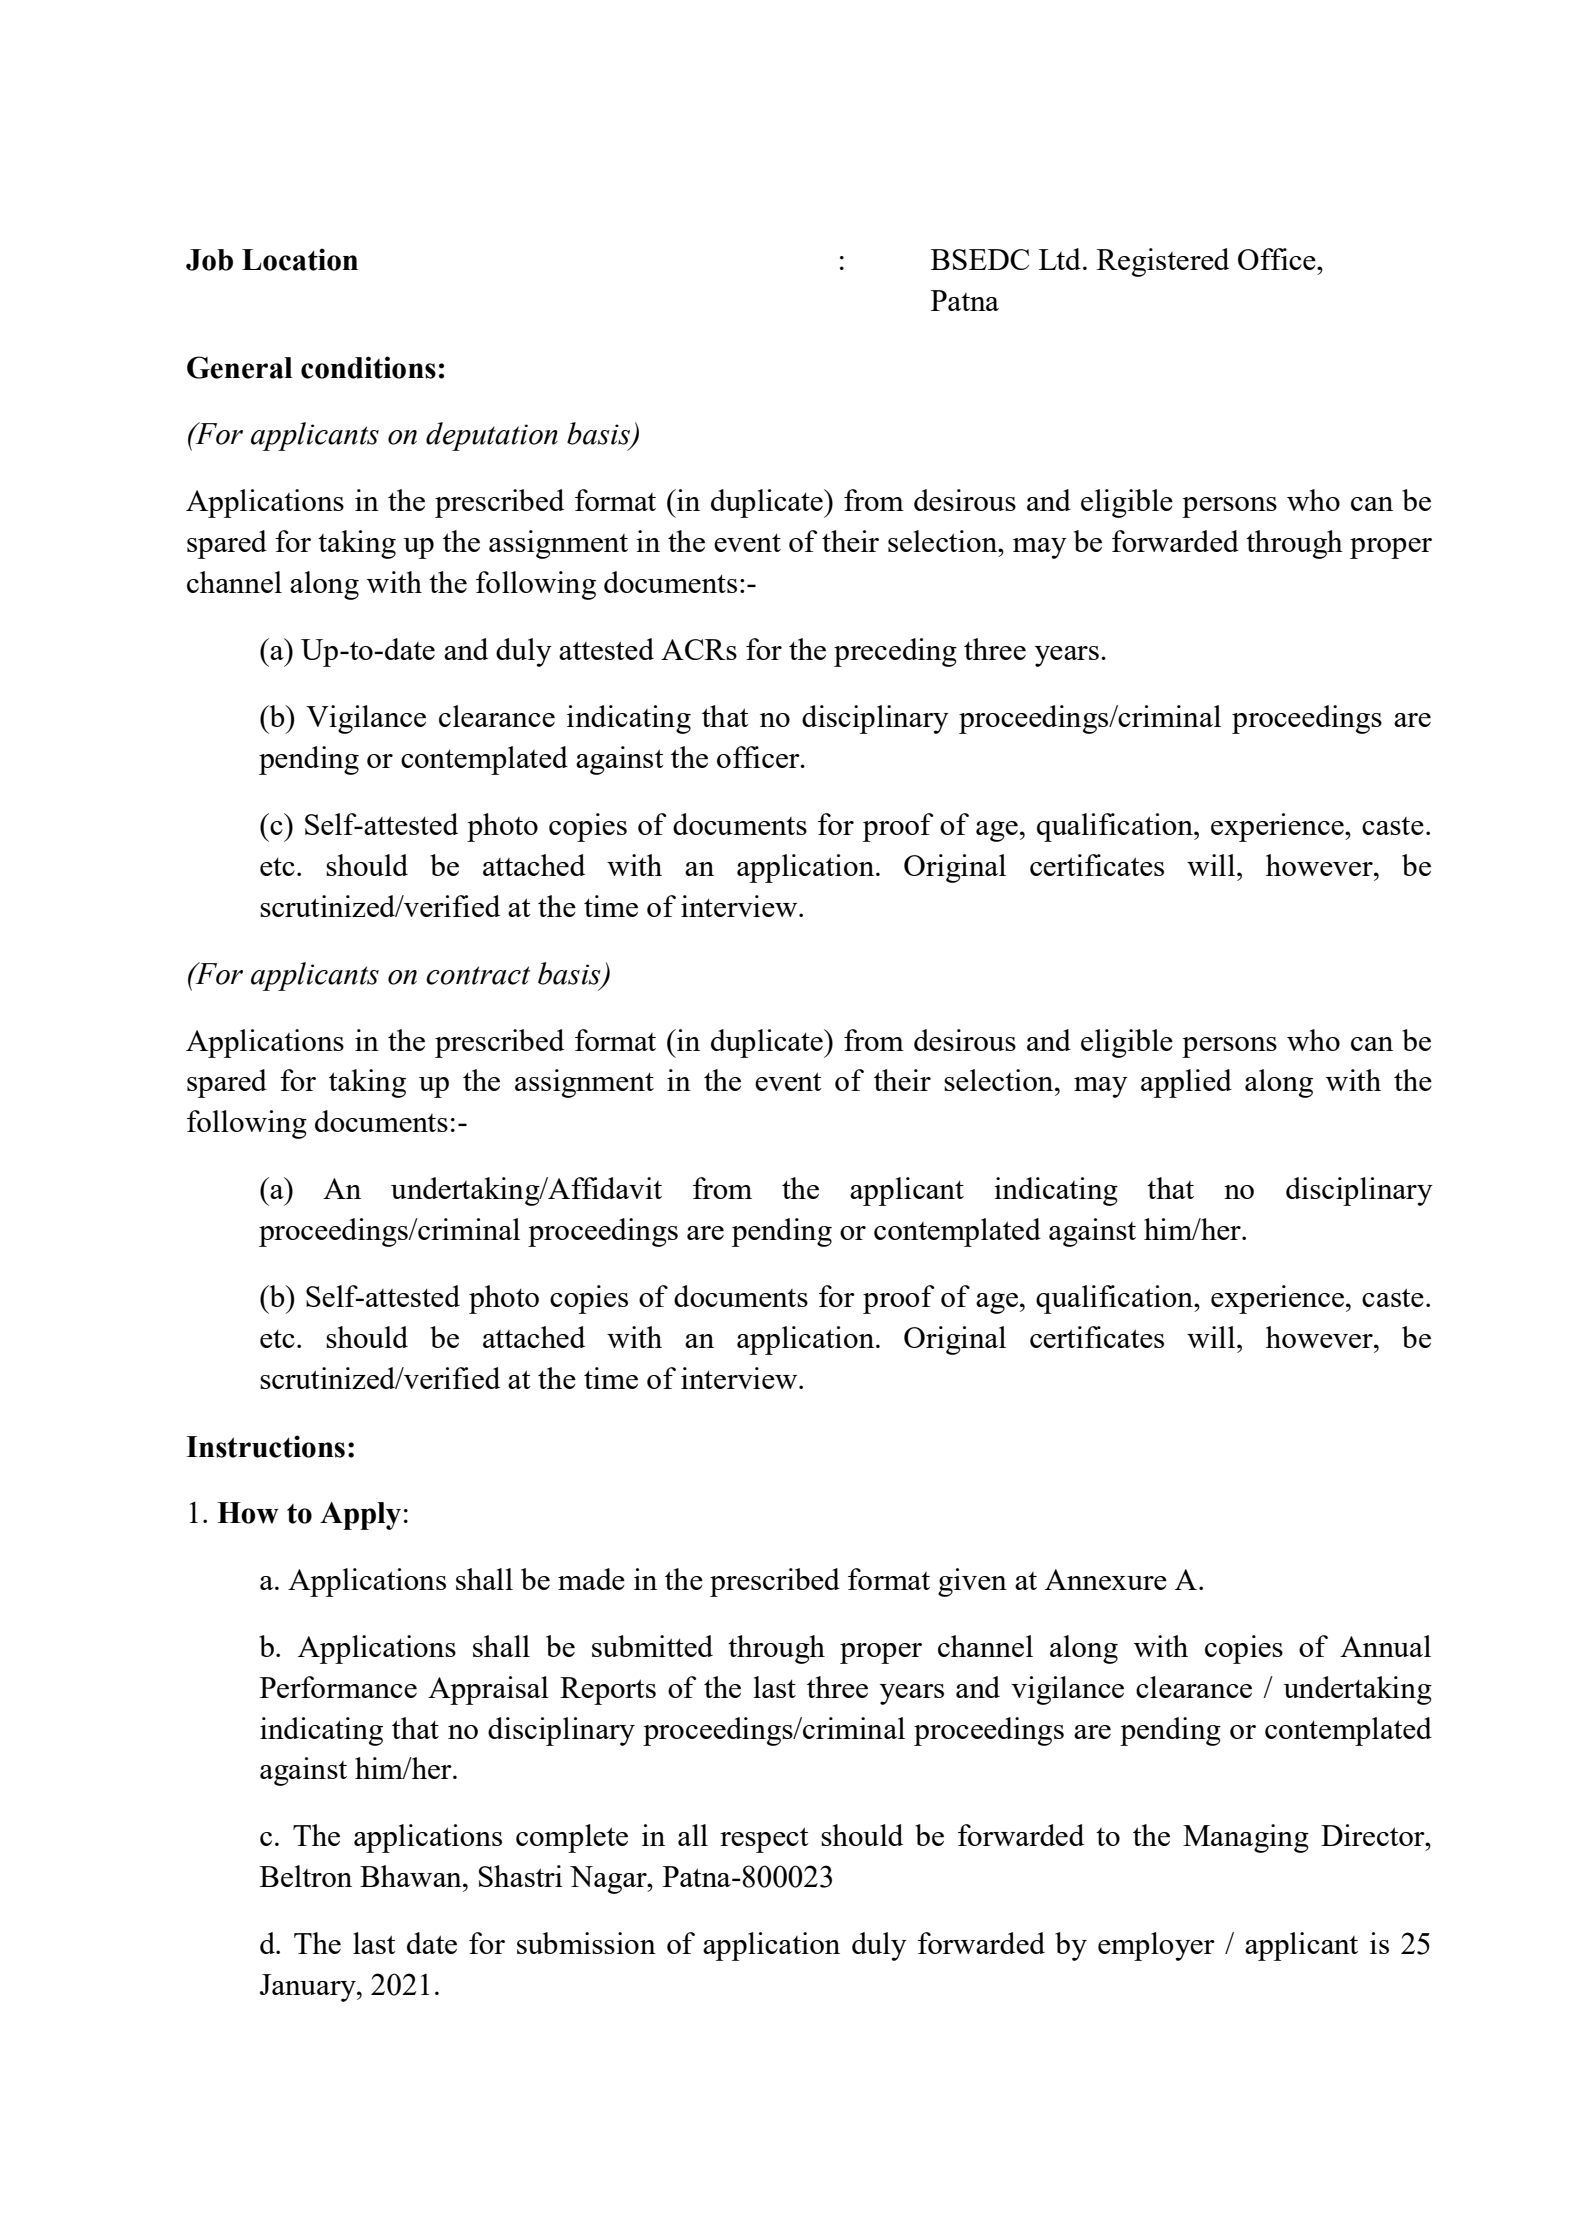  What do you see at coordinates (309, 1988) in the document?
I see `January` at bounding box center [309, 1988].
